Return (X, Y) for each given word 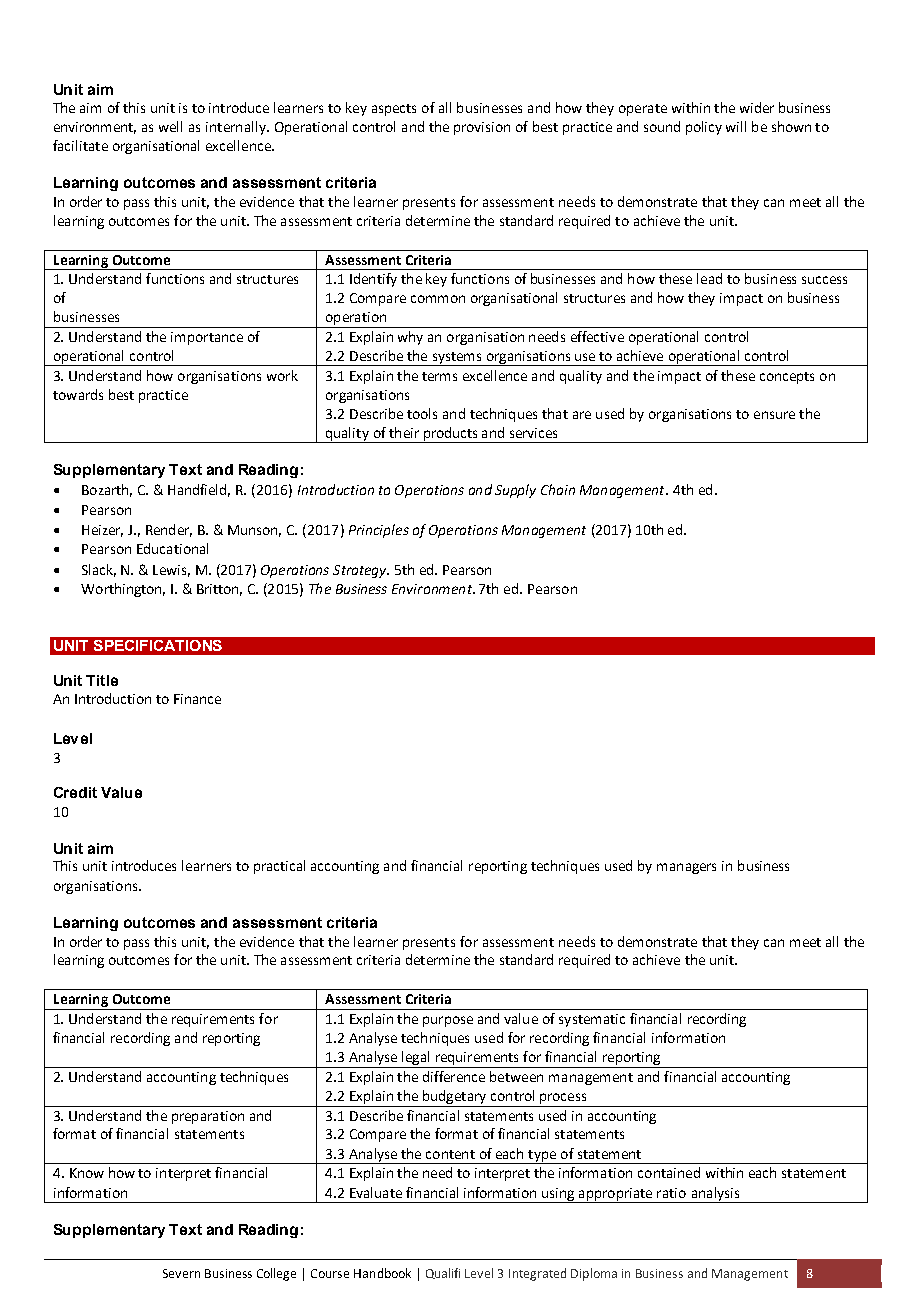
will (736, 126)
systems (457, 359)
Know (87, 1173)
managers (686, 868)
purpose (448, 1021)
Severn (181, 1273)
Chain (558, 489)
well (170, 126)
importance (207, 338)
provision (482, 128)
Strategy (361, 571)
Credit (75, 792)
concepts (787, 378)
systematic (592, 1020)
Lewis (171, 571)
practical (279, 867)
